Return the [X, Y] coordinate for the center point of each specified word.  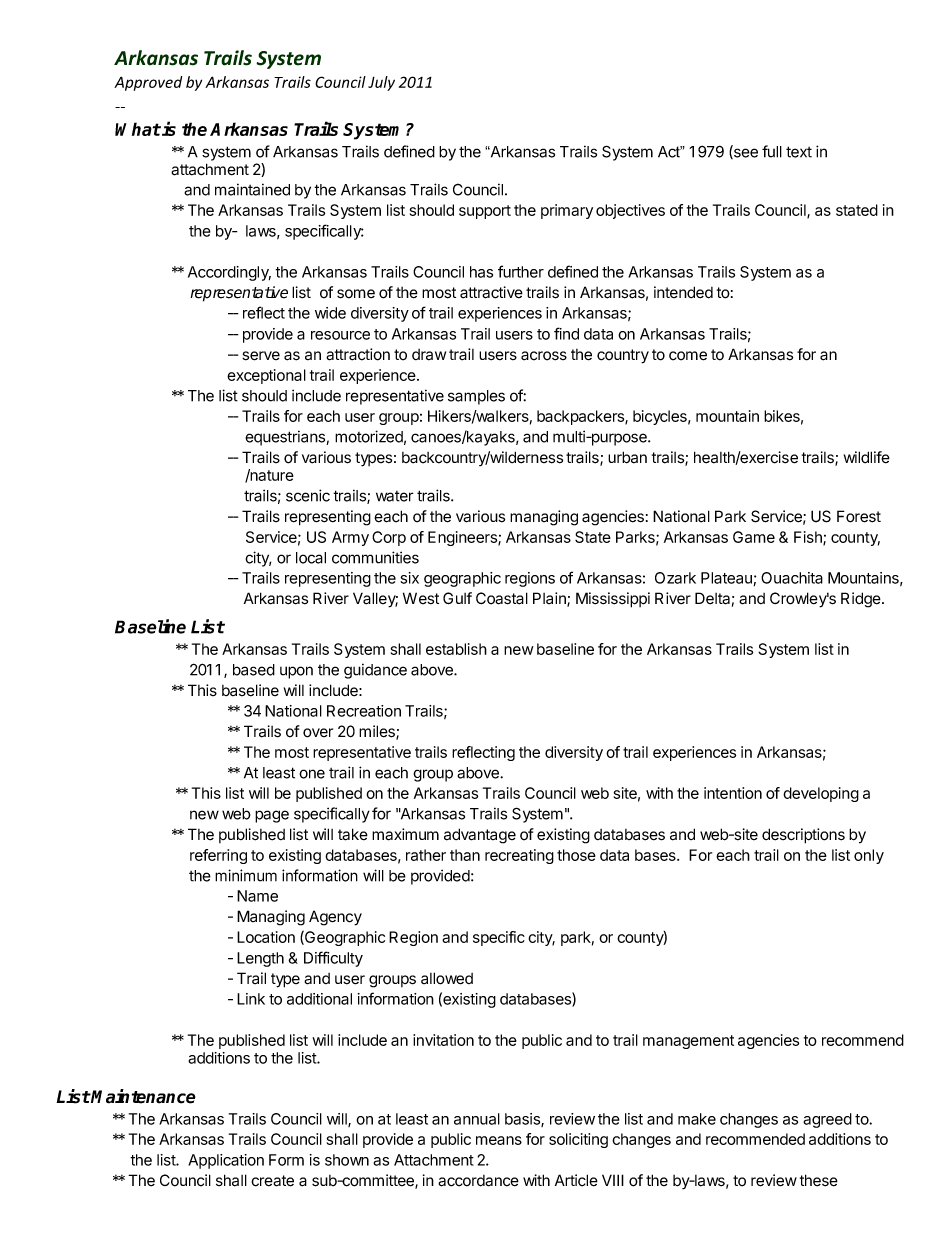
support [485, 212]
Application [226, 1161]
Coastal [502, 598]
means [499, 1140]
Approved [148, 83]
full [772, 151]
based [254, 670]
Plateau [726, 578]
